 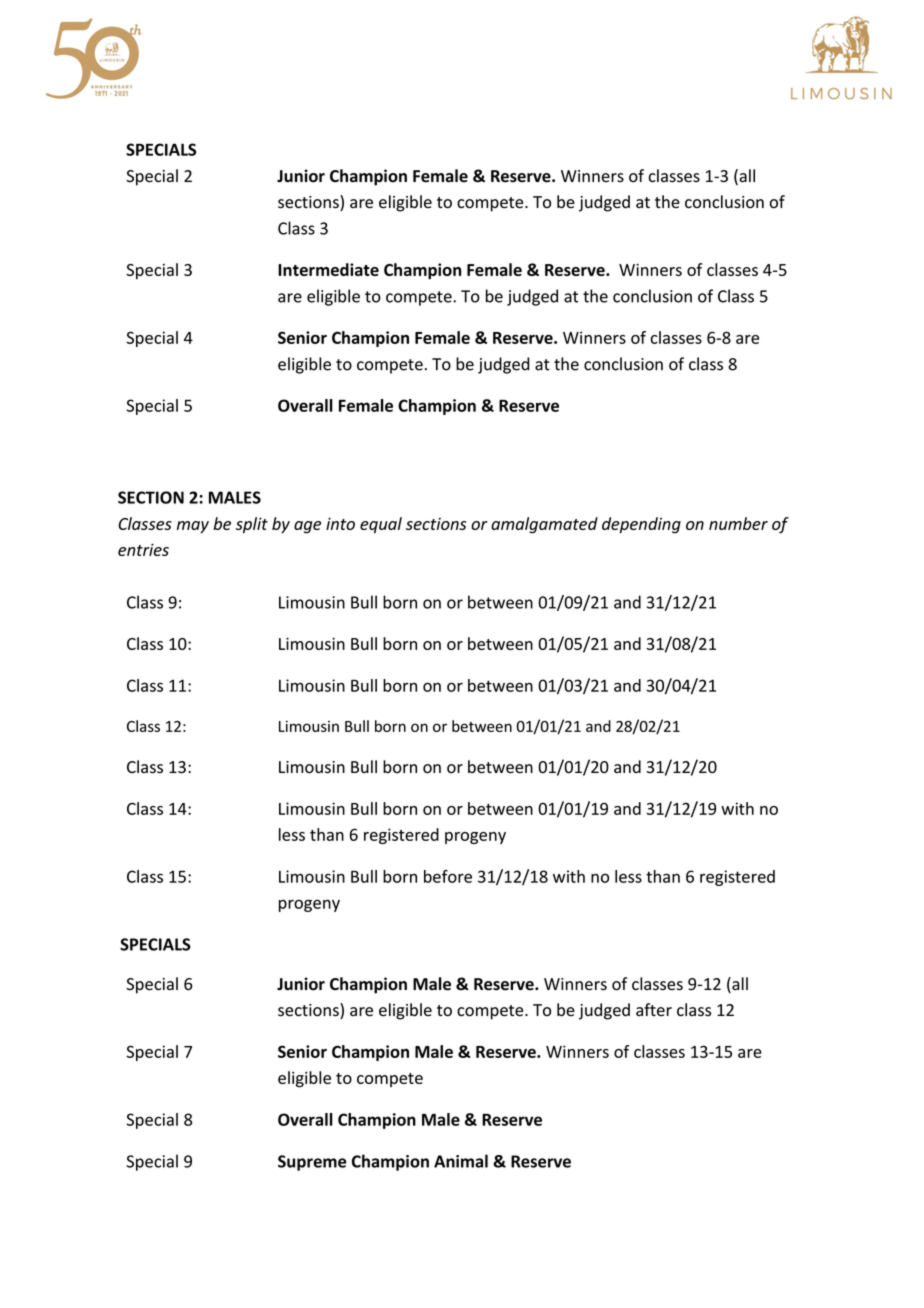 I want to click on before, so click(x=448, y=876).
